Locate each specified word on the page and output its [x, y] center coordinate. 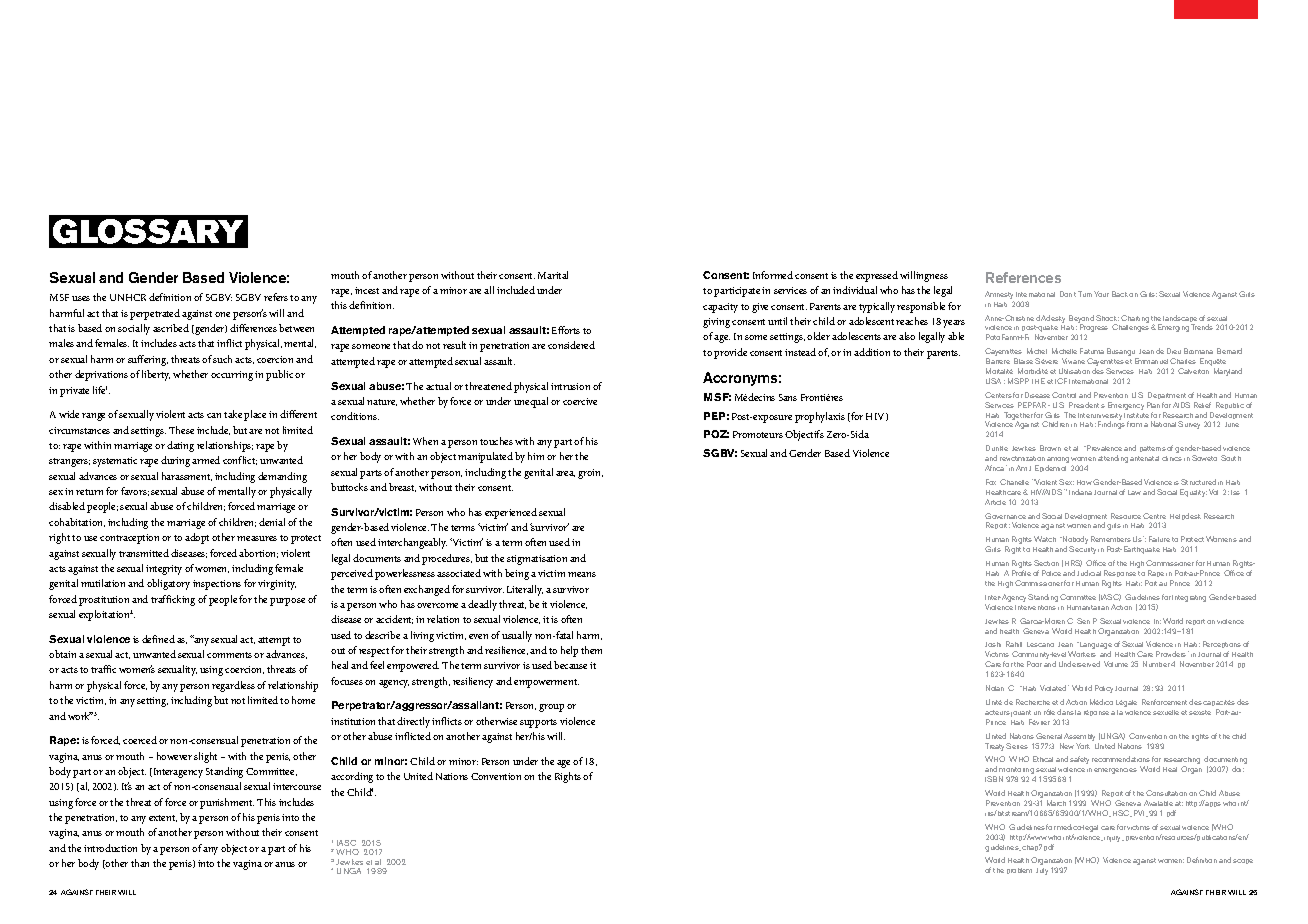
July [1042, 871]
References [1023, 277]
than [140, 863]
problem [1019, 871]
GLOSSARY [148, 231]
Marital [553, 275]
